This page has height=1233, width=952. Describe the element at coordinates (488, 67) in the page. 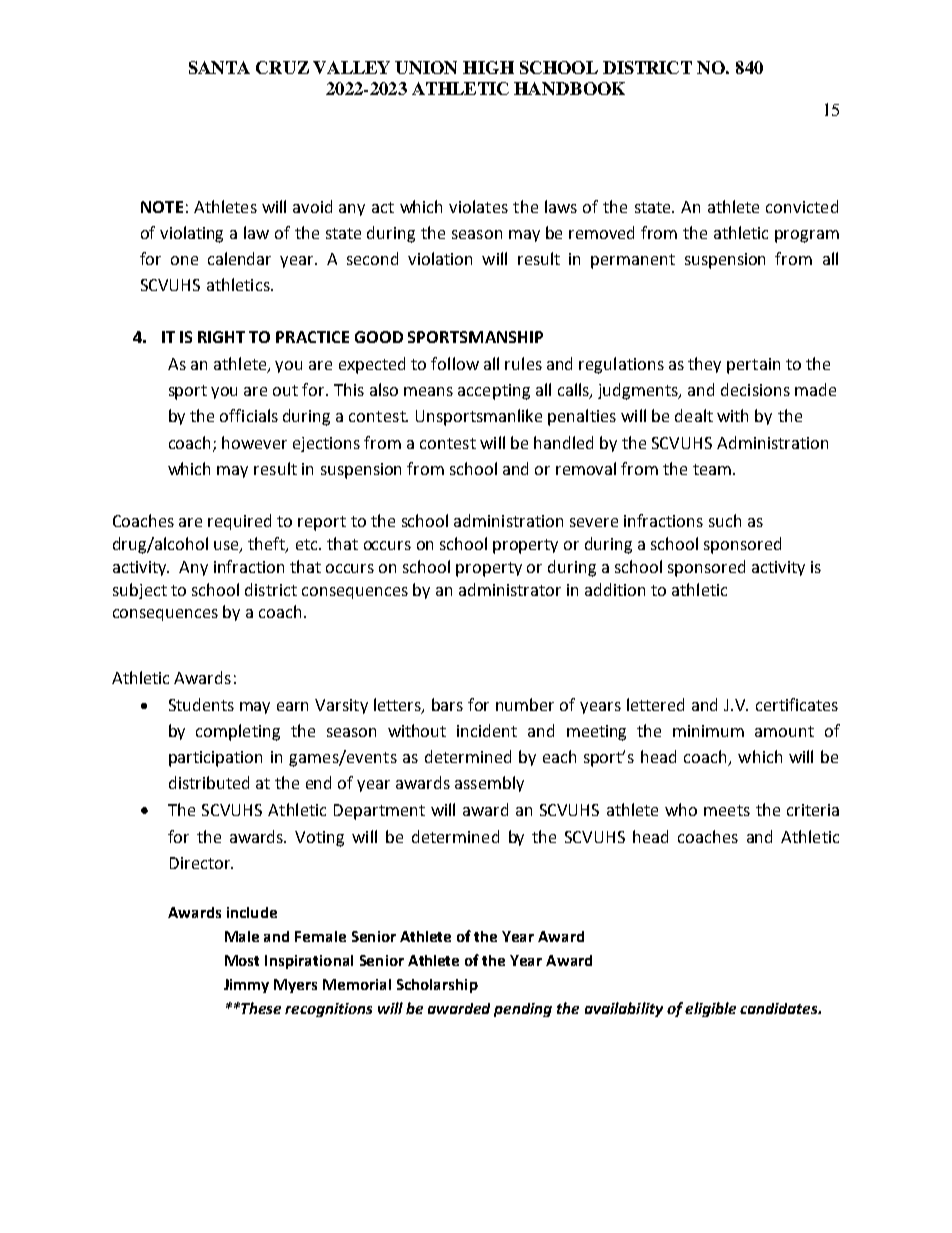

I see `HIGH` at that location.
